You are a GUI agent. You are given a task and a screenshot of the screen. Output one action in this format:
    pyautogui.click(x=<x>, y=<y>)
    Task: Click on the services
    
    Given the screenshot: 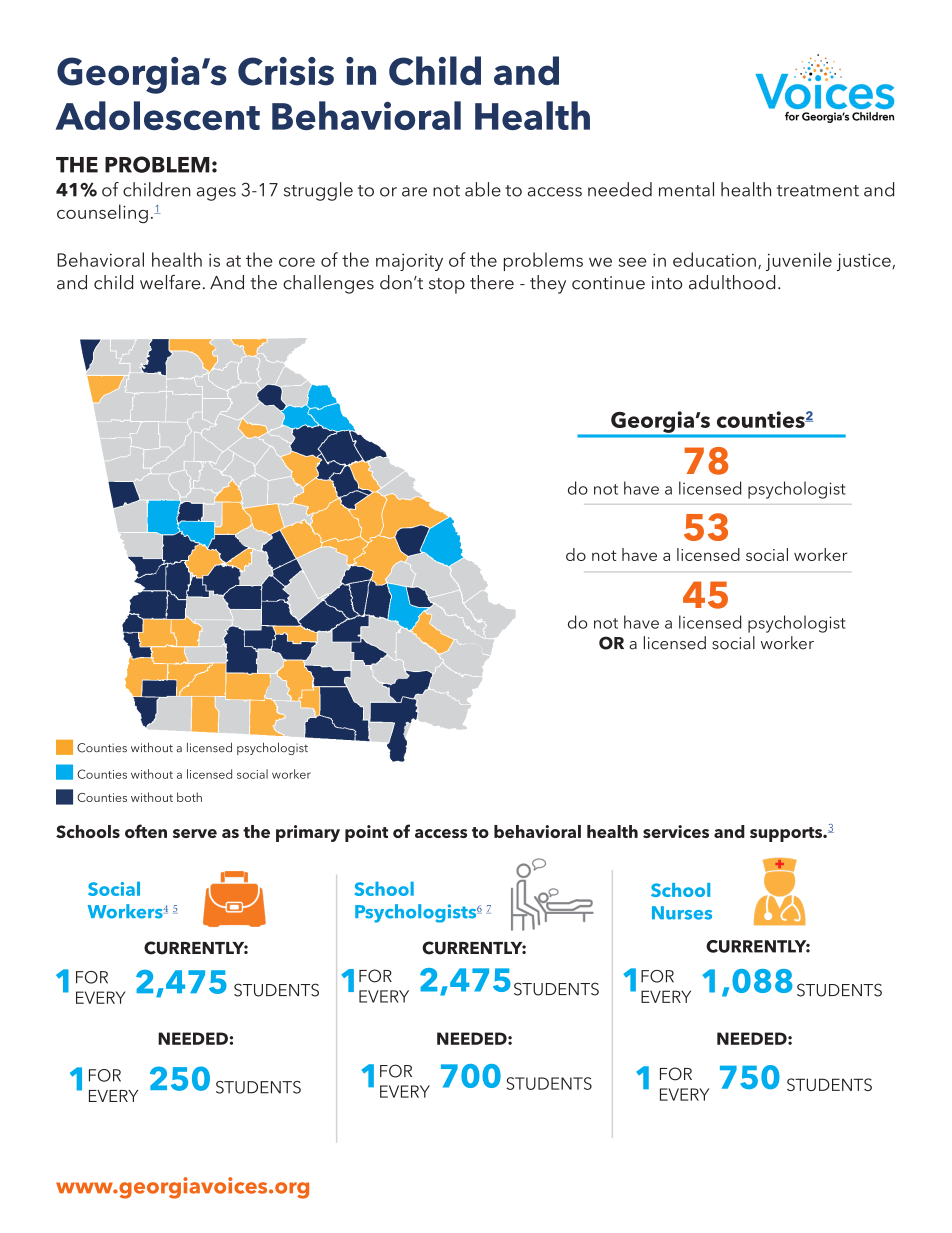 What is the action you would take?
    pyautogui.click(x=676, y=831)
